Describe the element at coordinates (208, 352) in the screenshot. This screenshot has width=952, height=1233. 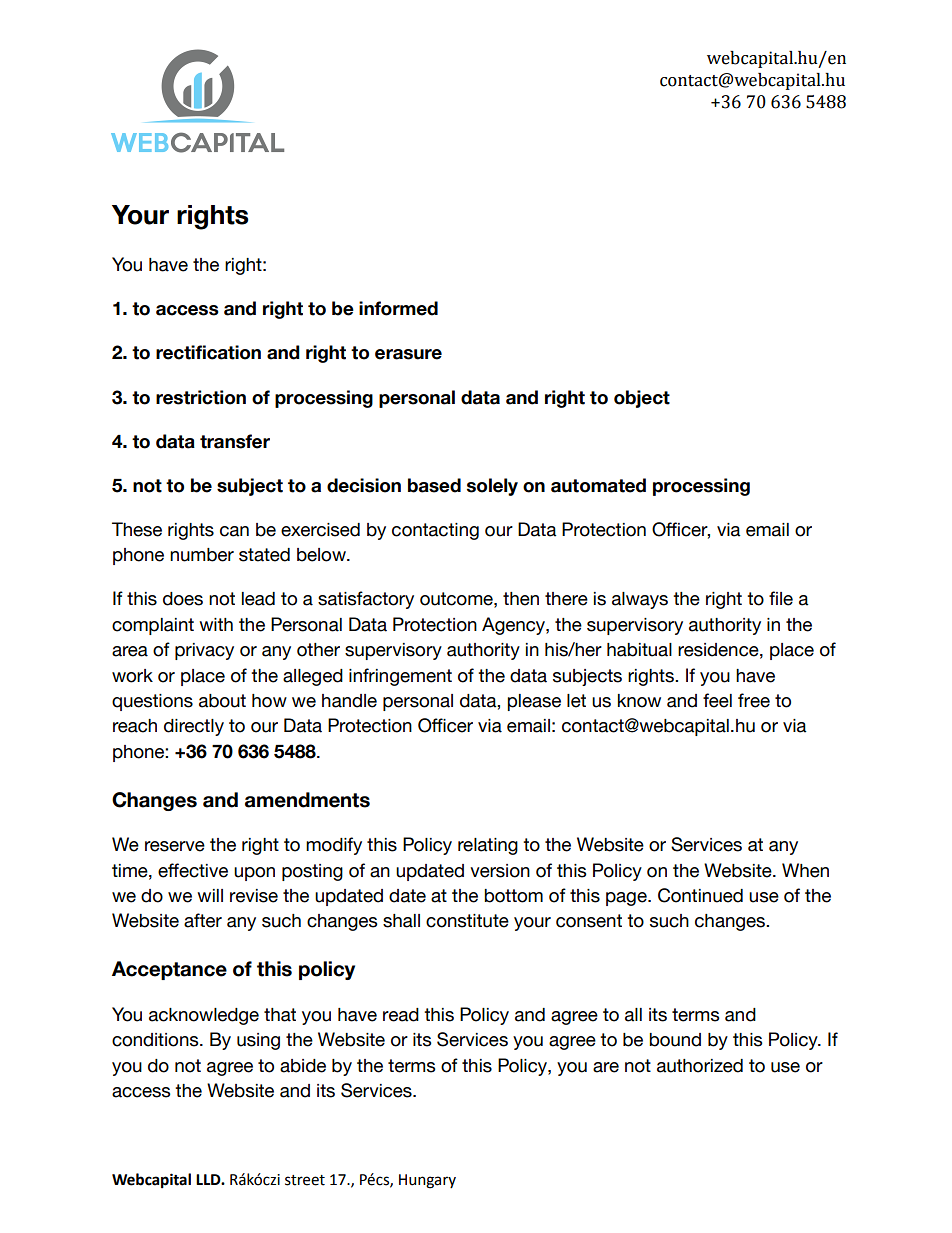
I see `rectification` at that location.
